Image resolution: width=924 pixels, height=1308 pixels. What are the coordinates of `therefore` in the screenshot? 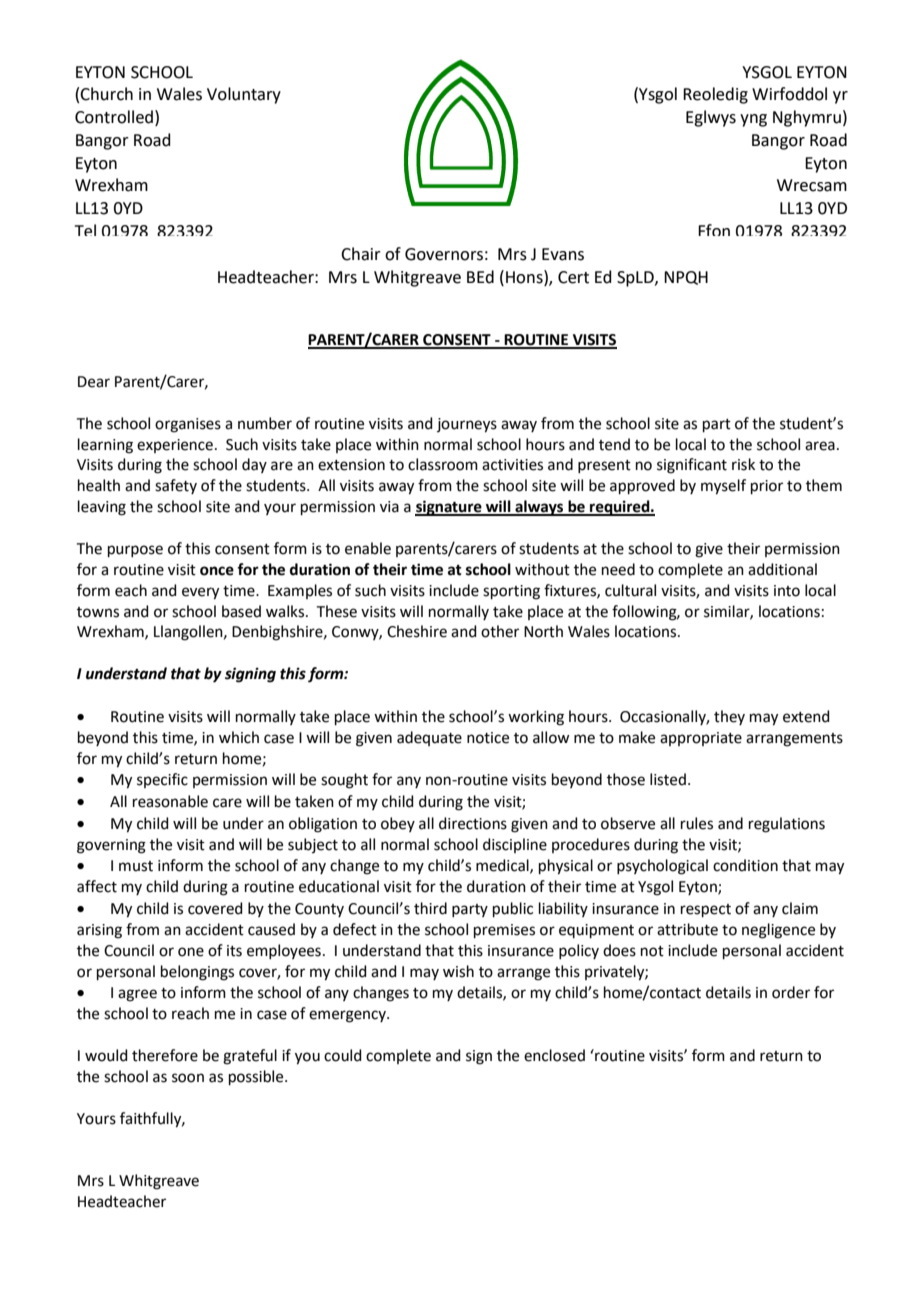 It's located at (165, 1055).
